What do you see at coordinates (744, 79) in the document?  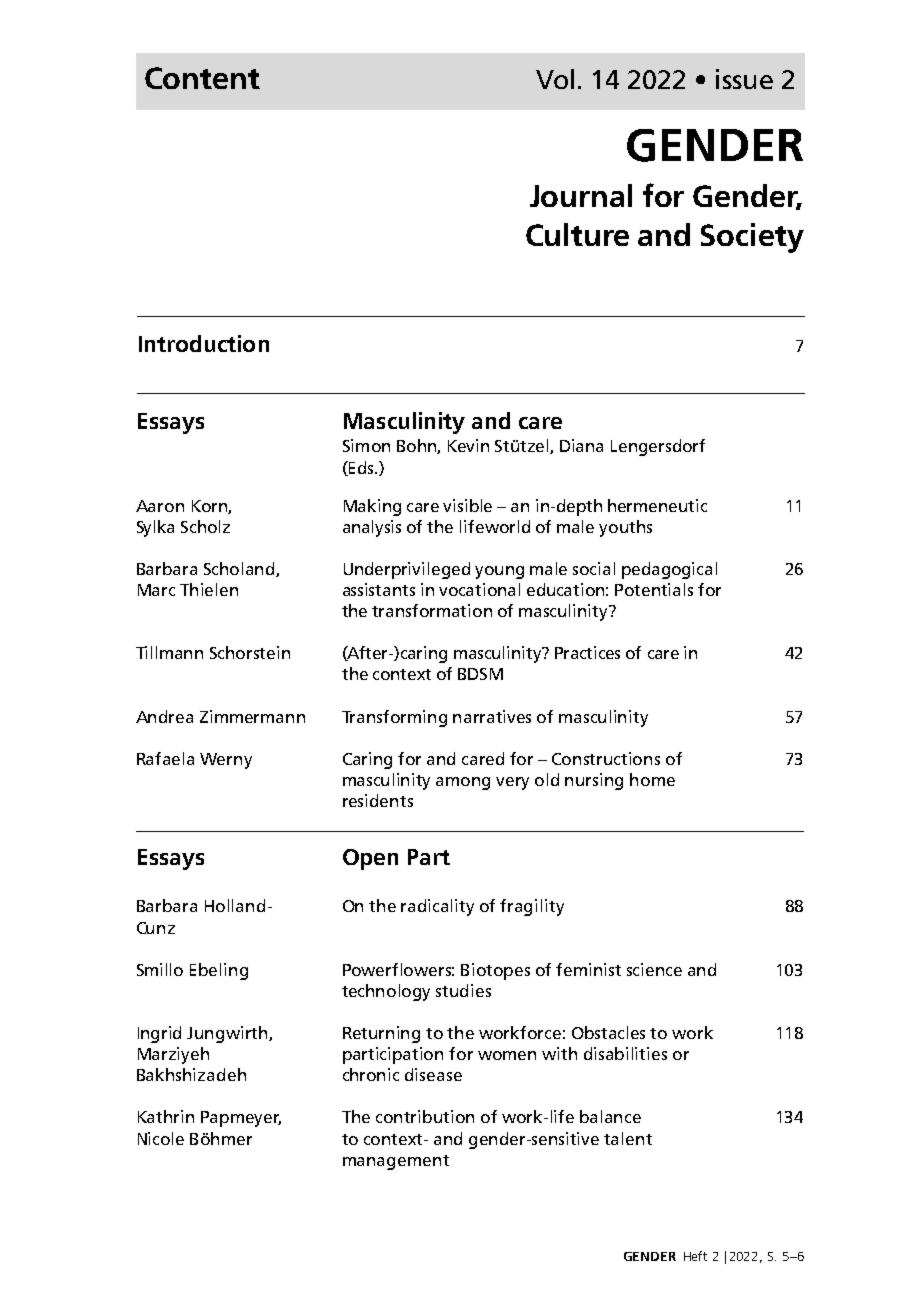 I see `issue` at bounding box center [744, 79].
